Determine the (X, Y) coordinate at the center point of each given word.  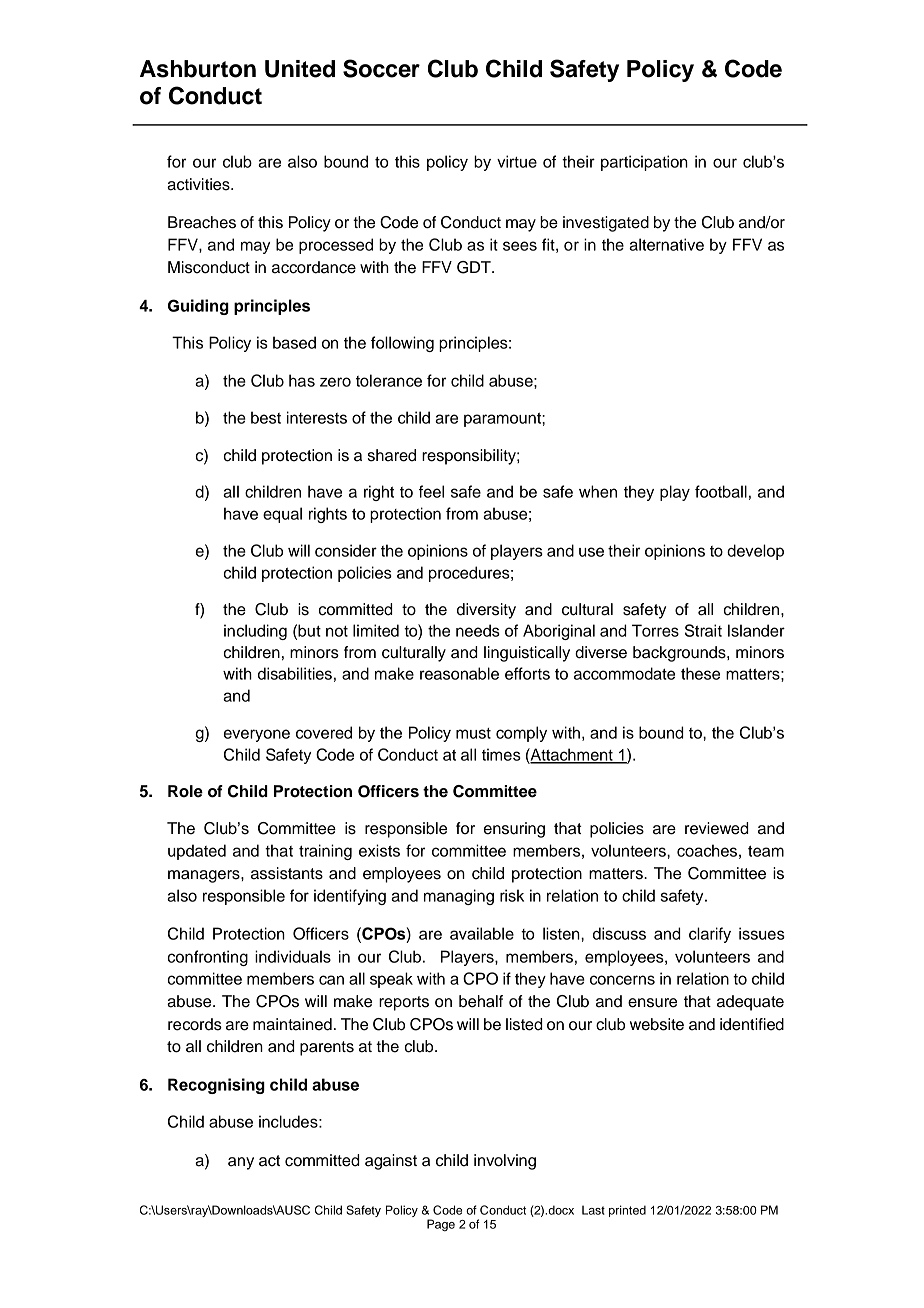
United (300, 69)
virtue (517, 161)
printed (627, 1211)
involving (505, 1162)
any (241, 1163)
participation (644, 163)
